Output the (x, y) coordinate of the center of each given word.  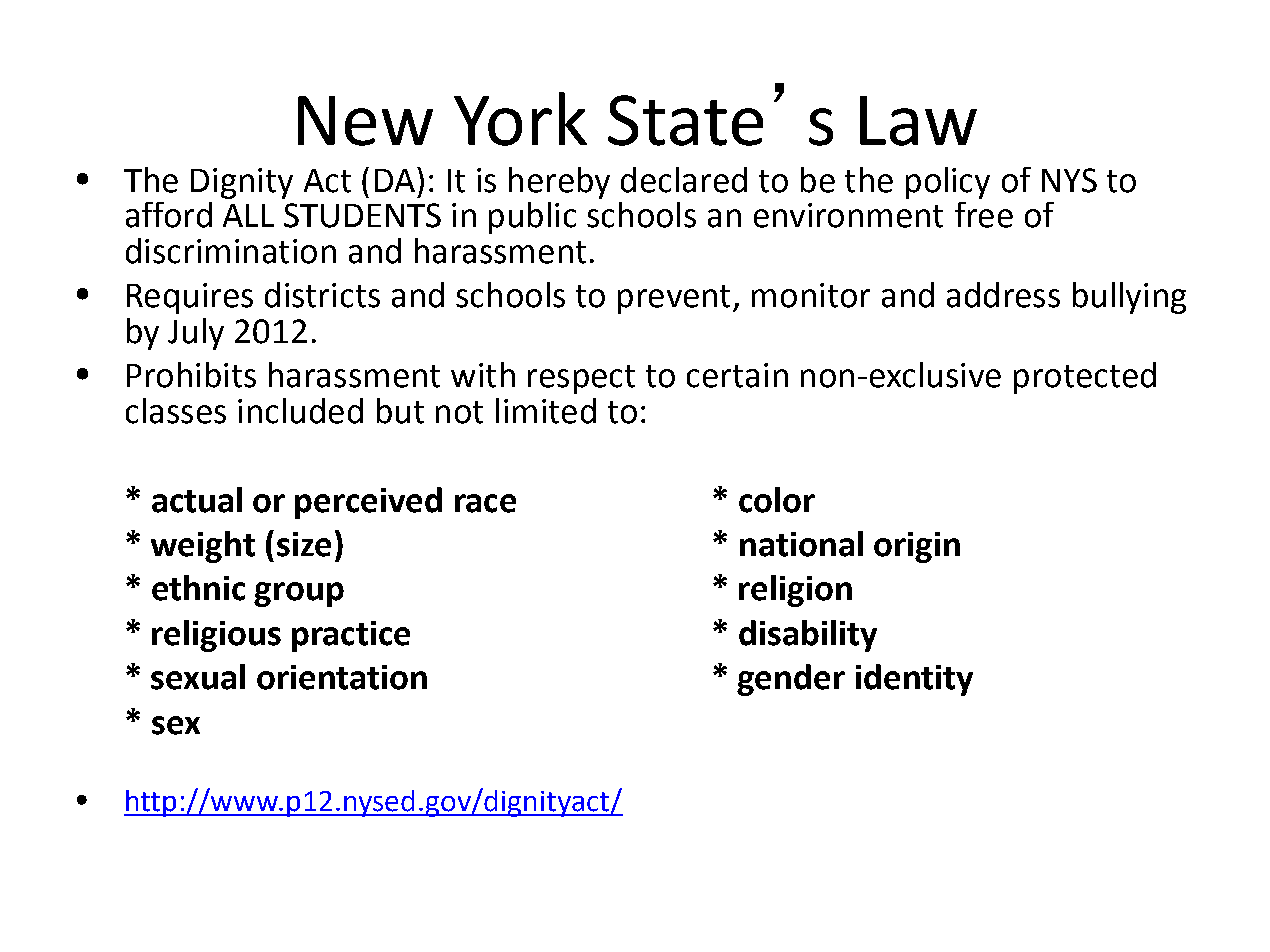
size (304, 544)
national (801, 544)
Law (918, 121)
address (1003, 295)
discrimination (231, 251)
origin (917, 547)
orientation (342, 677)
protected (1085, 378)
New (365, 121)
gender (791, 680)
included (300, 411)
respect (581, 379)
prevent (674, 299)
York (520, 119)
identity (914, 680)
